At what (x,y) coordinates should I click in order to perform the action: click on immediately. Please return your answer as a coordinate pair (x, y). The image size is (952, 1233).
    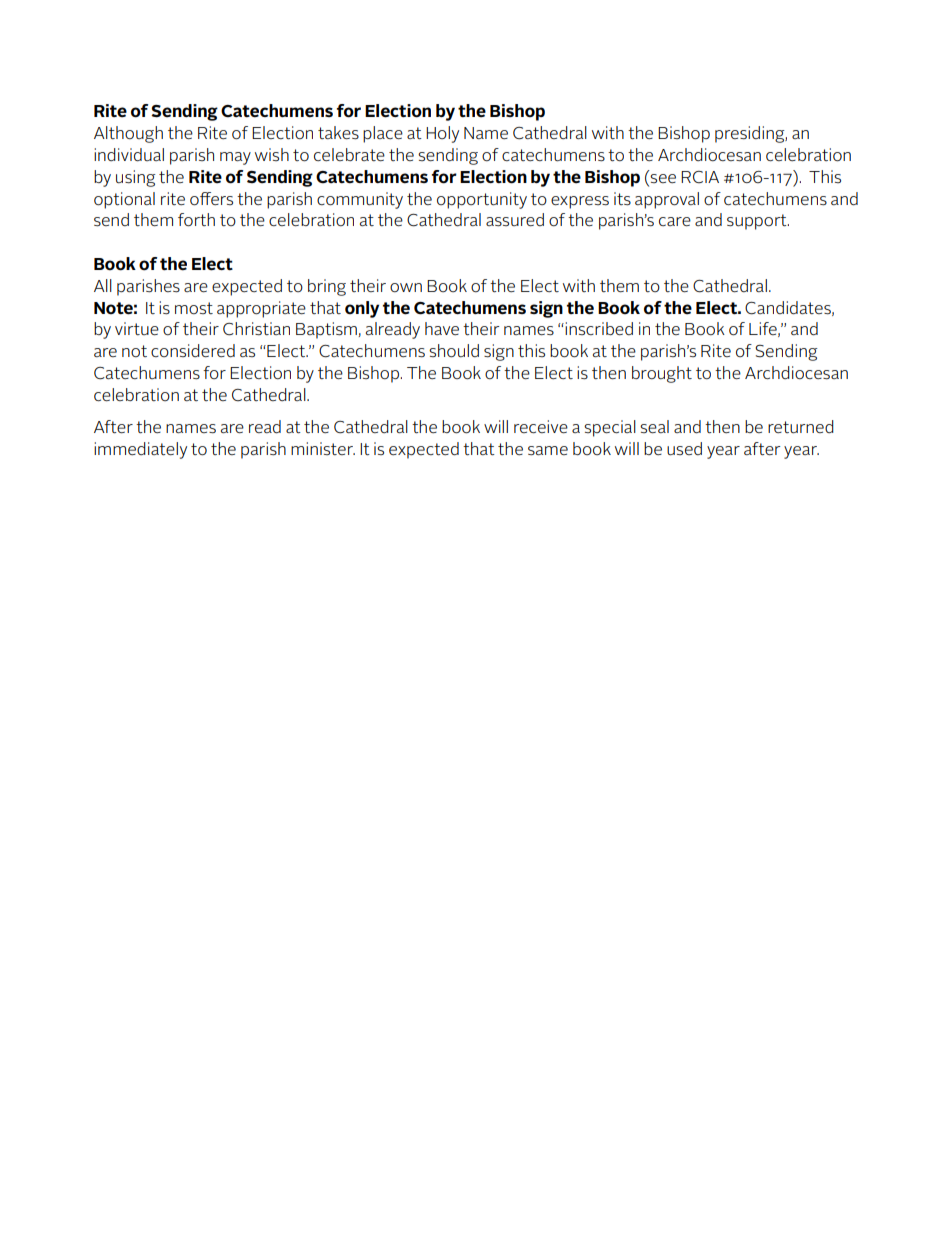
    Looking at the image, I should click on (140, 450).
